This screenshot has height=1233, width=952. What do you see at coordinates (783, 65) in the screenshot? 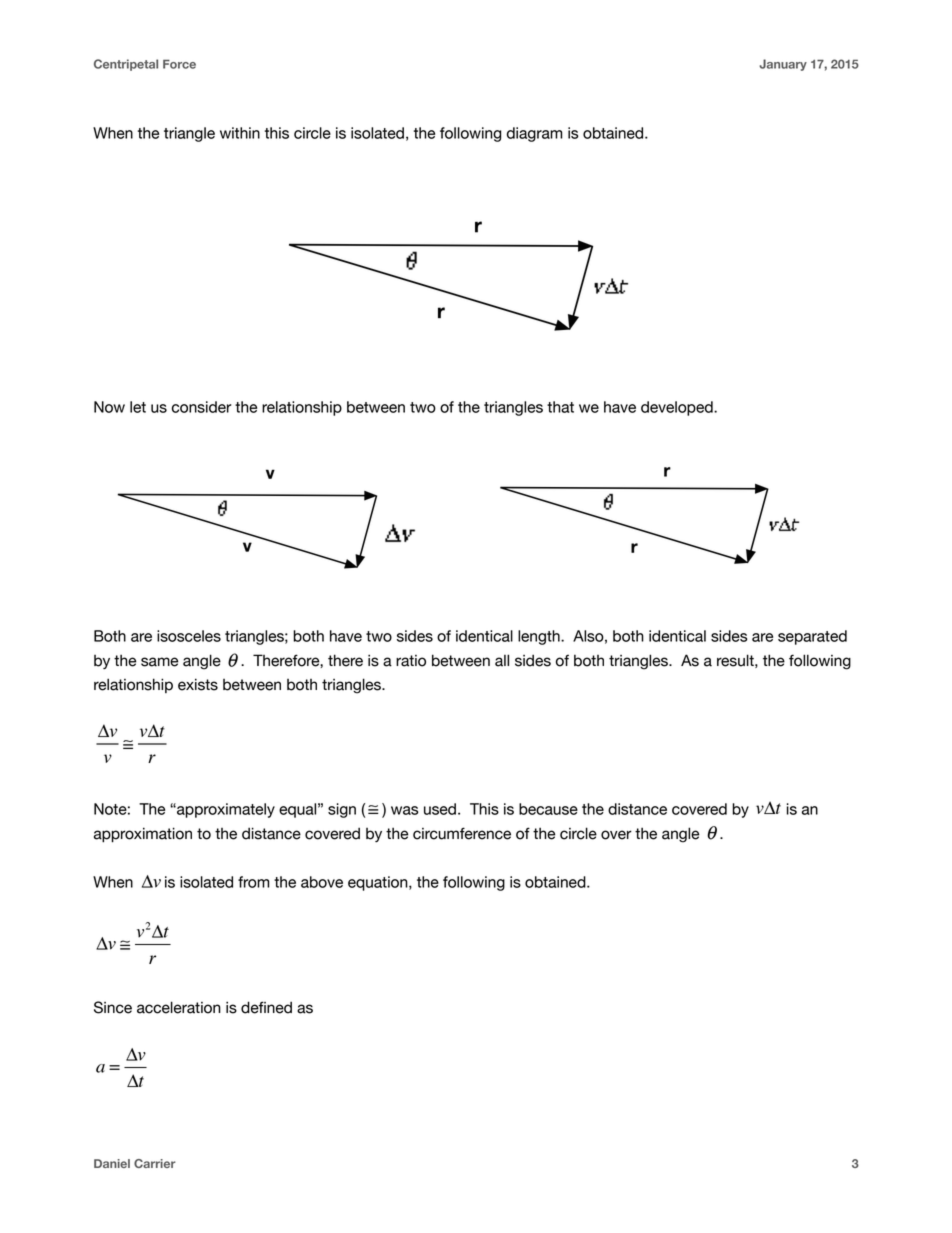
I see `January` at bounding box center [783, 65].
